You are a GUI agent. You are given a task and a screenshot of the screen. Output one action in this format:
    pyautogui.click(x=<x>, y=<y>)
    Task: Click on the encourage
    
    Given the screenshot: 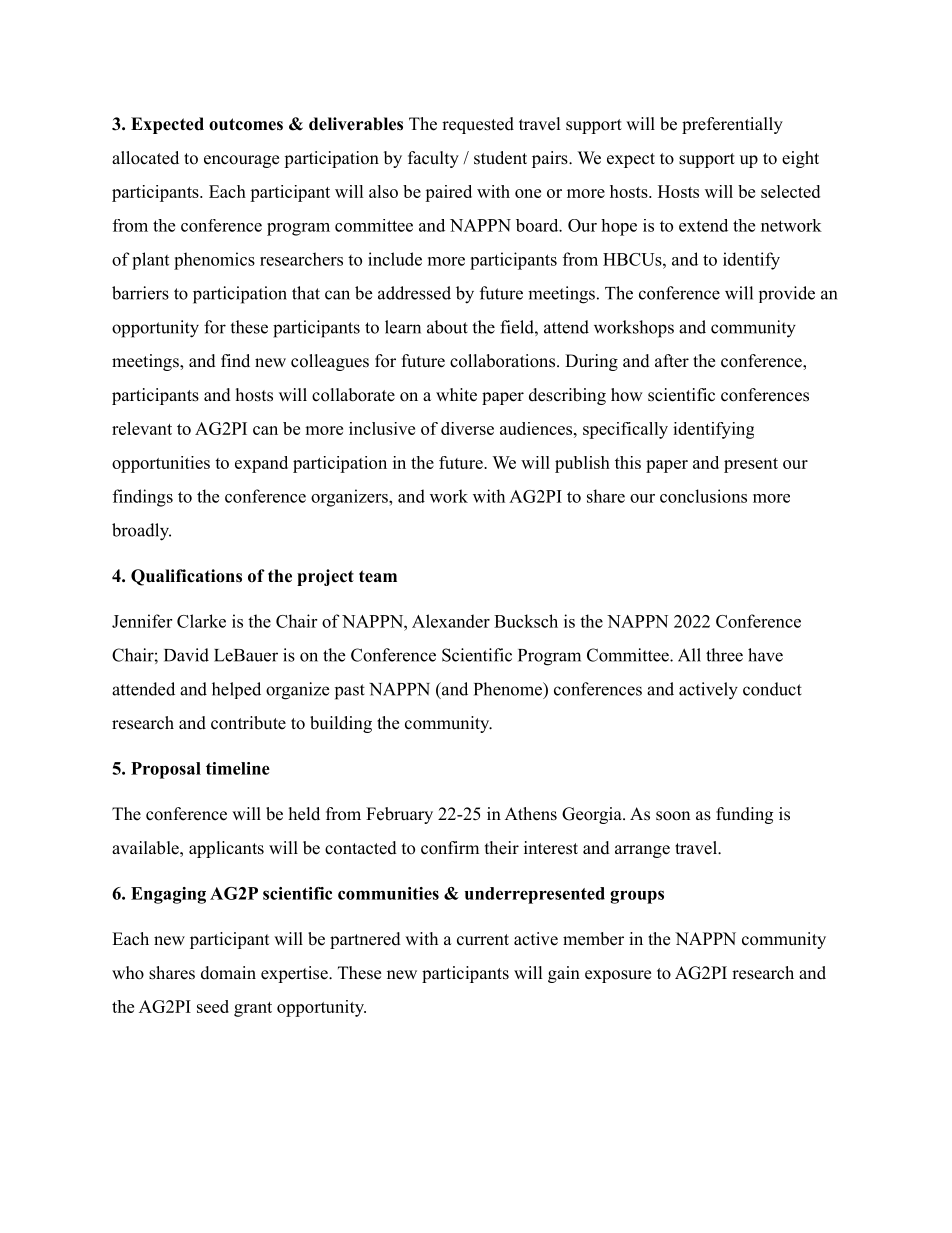 What is the action you would take?
    pyautogui.click(x=241, y=161)
